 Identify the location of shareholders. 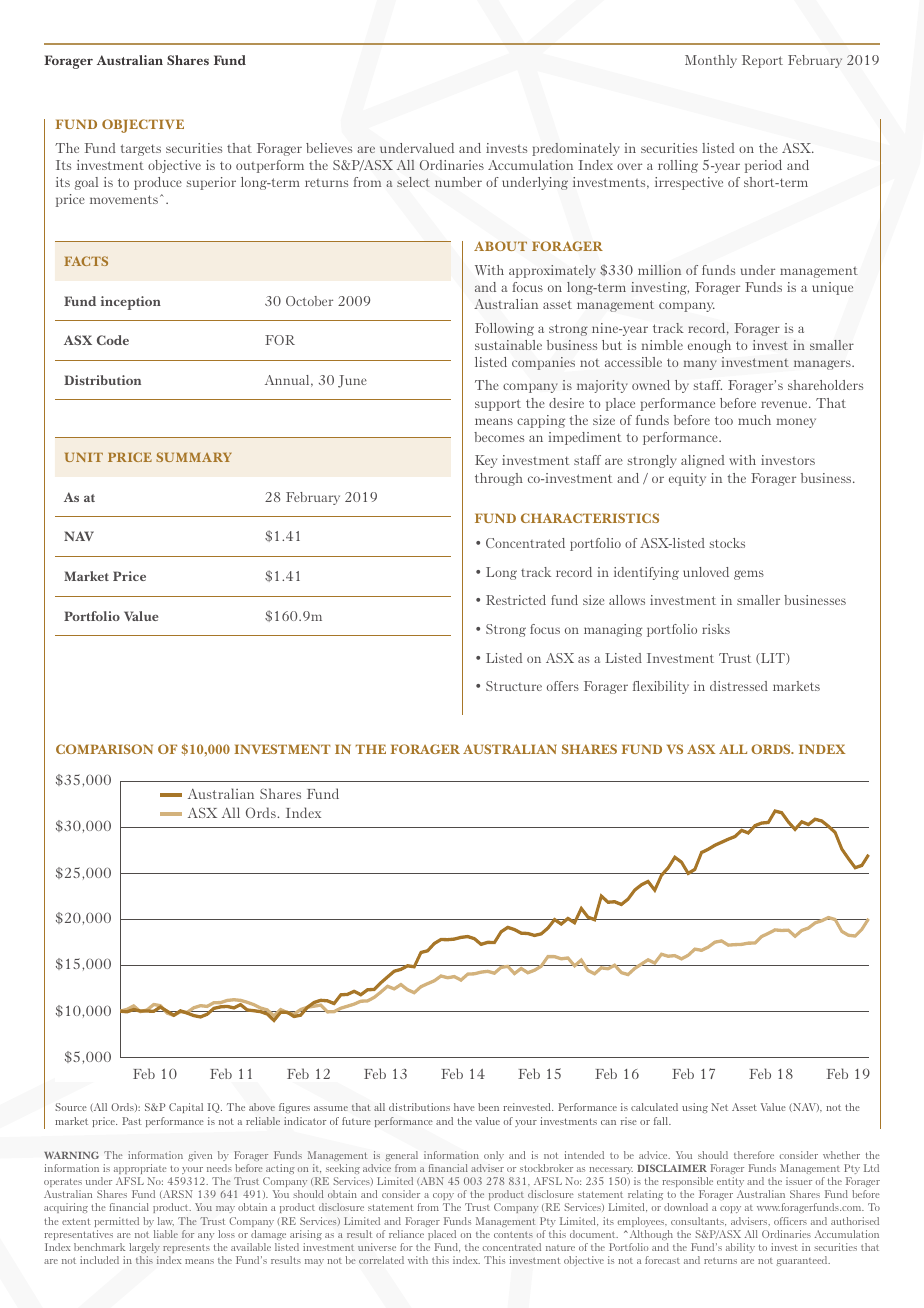
(825, 385).
